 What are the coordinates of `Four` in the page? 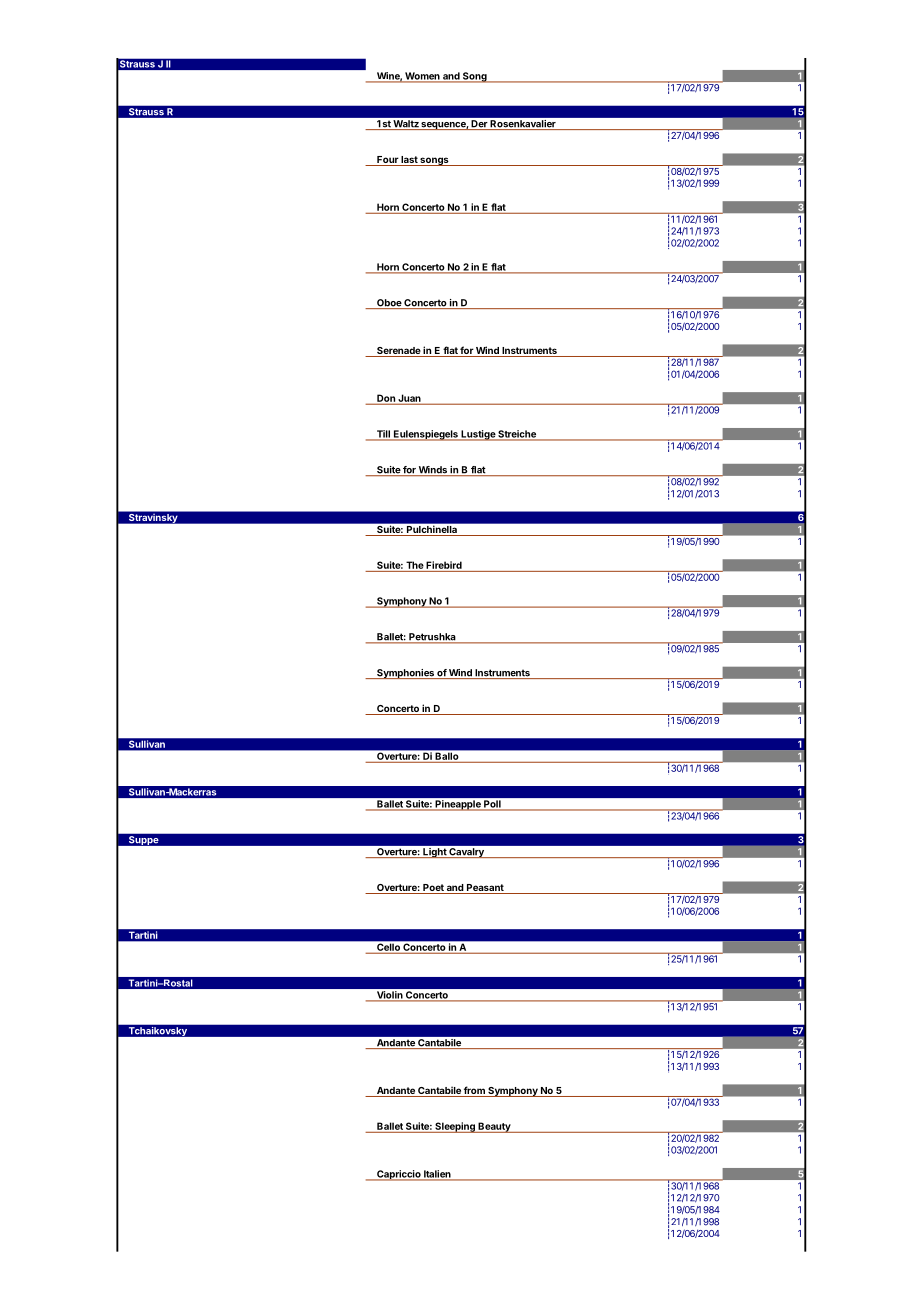 It's located at (387, 161).
